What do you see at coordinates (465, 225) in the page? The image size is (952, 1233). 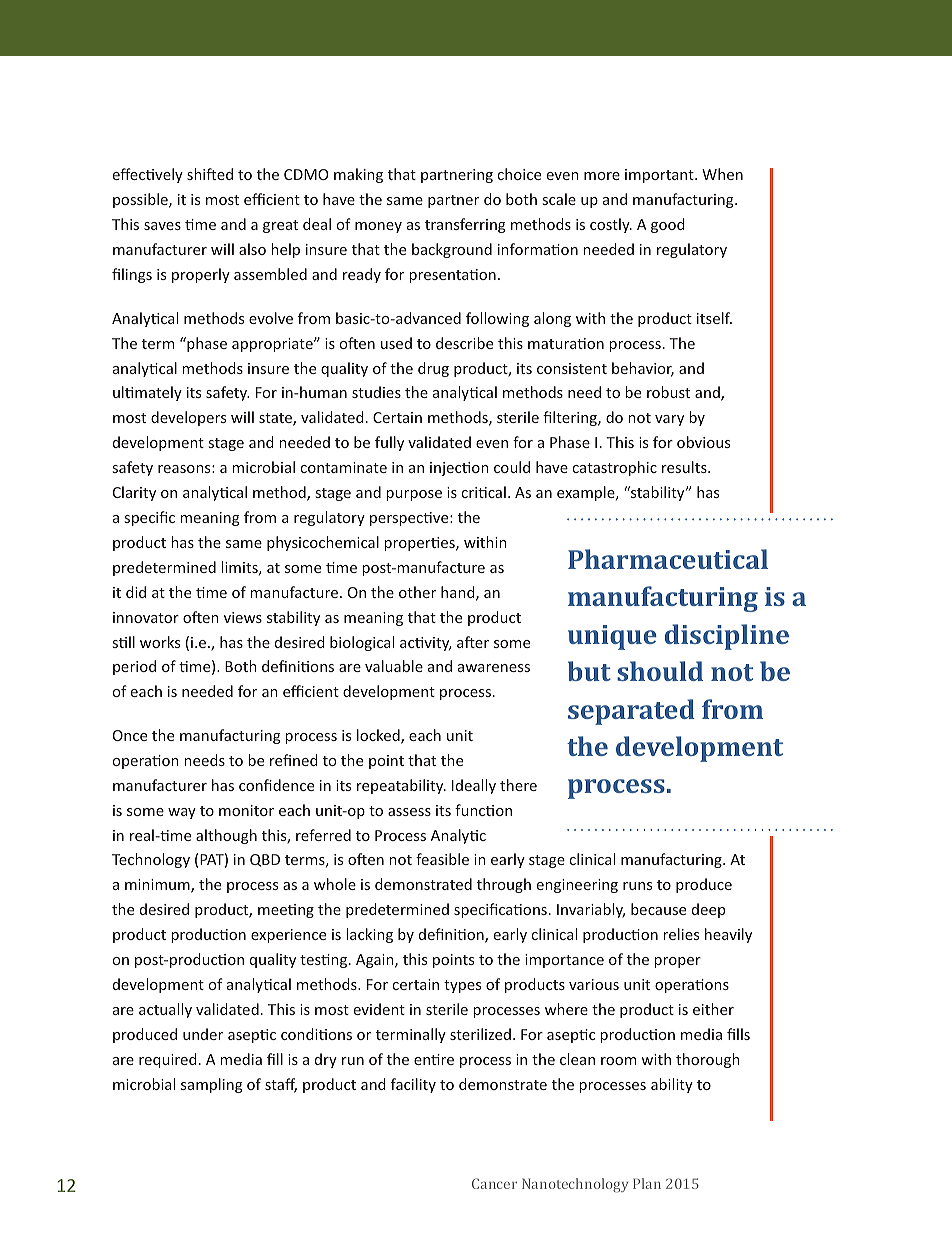 I see `transferring` at bounding box center [465, 225].
